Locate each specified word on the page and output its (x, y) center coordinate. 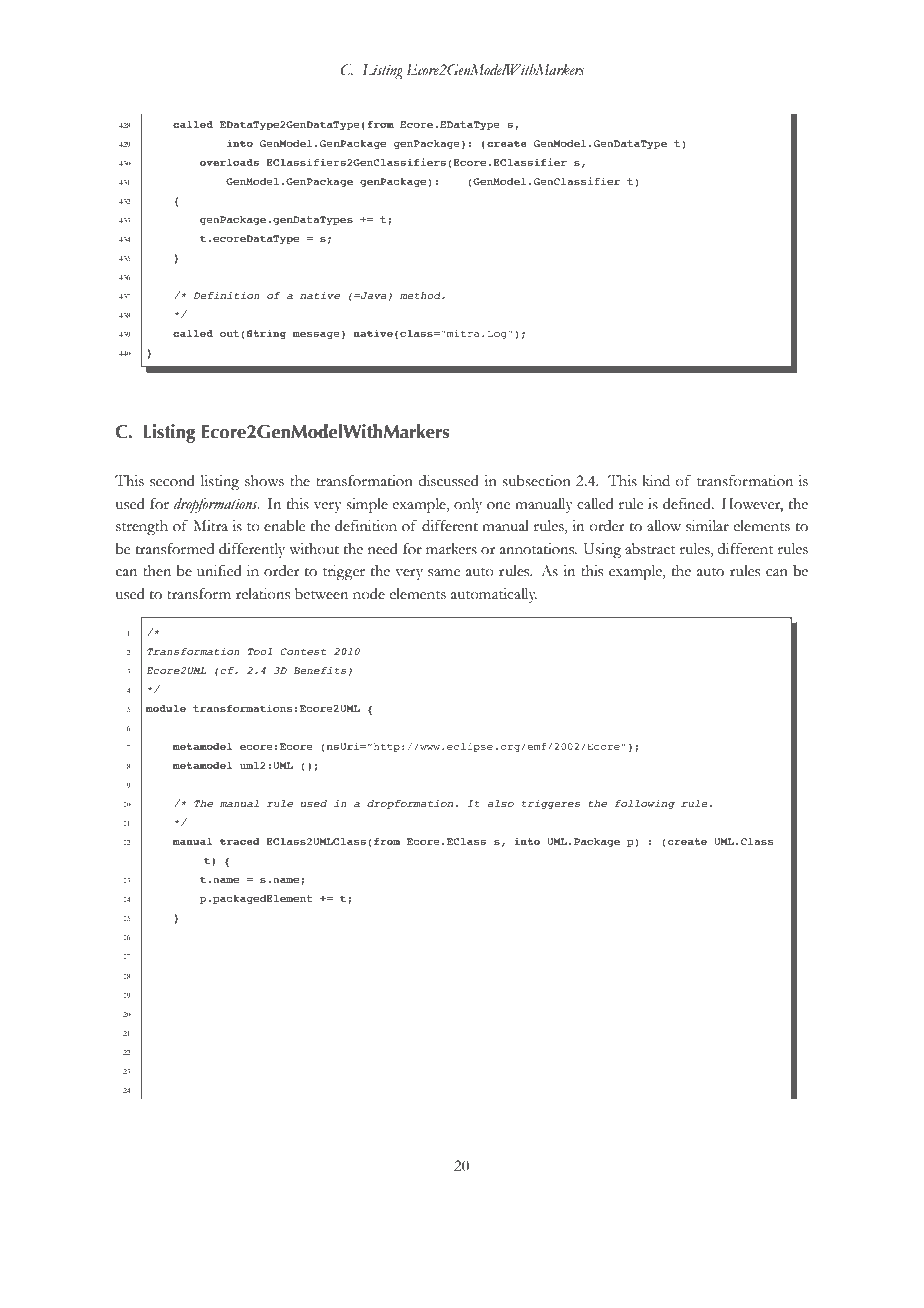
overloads (229, 162)
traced (240, 841)
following (645, 804)
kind (656, 481)
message (316, 335)
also (501, 803)
